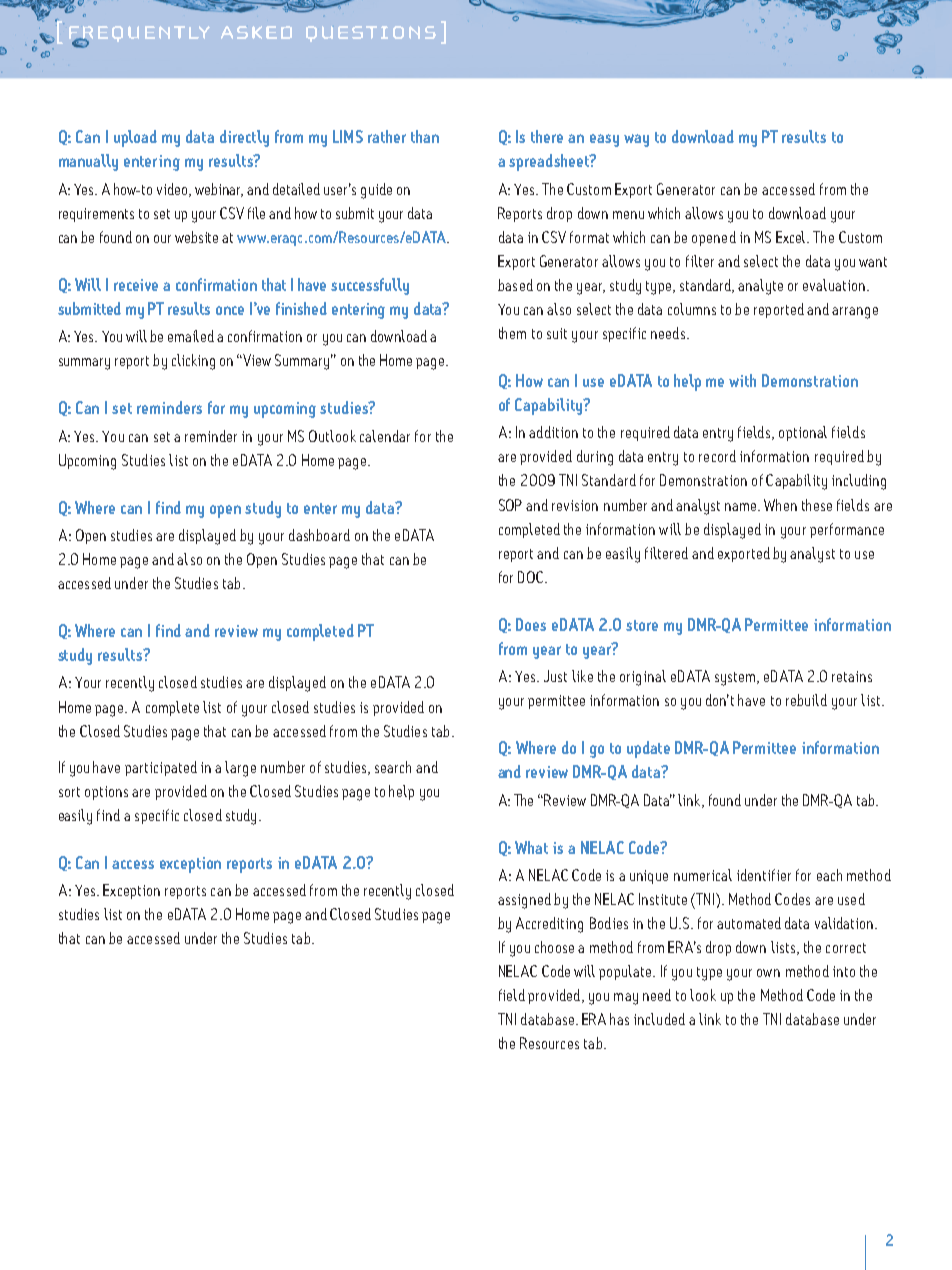 Image resolution: width=952 pixels, height=1270 pixels. What do you see at coordinates (554, 947) in the screenshot?
I see `choose` at bounding box center [554, 947].
